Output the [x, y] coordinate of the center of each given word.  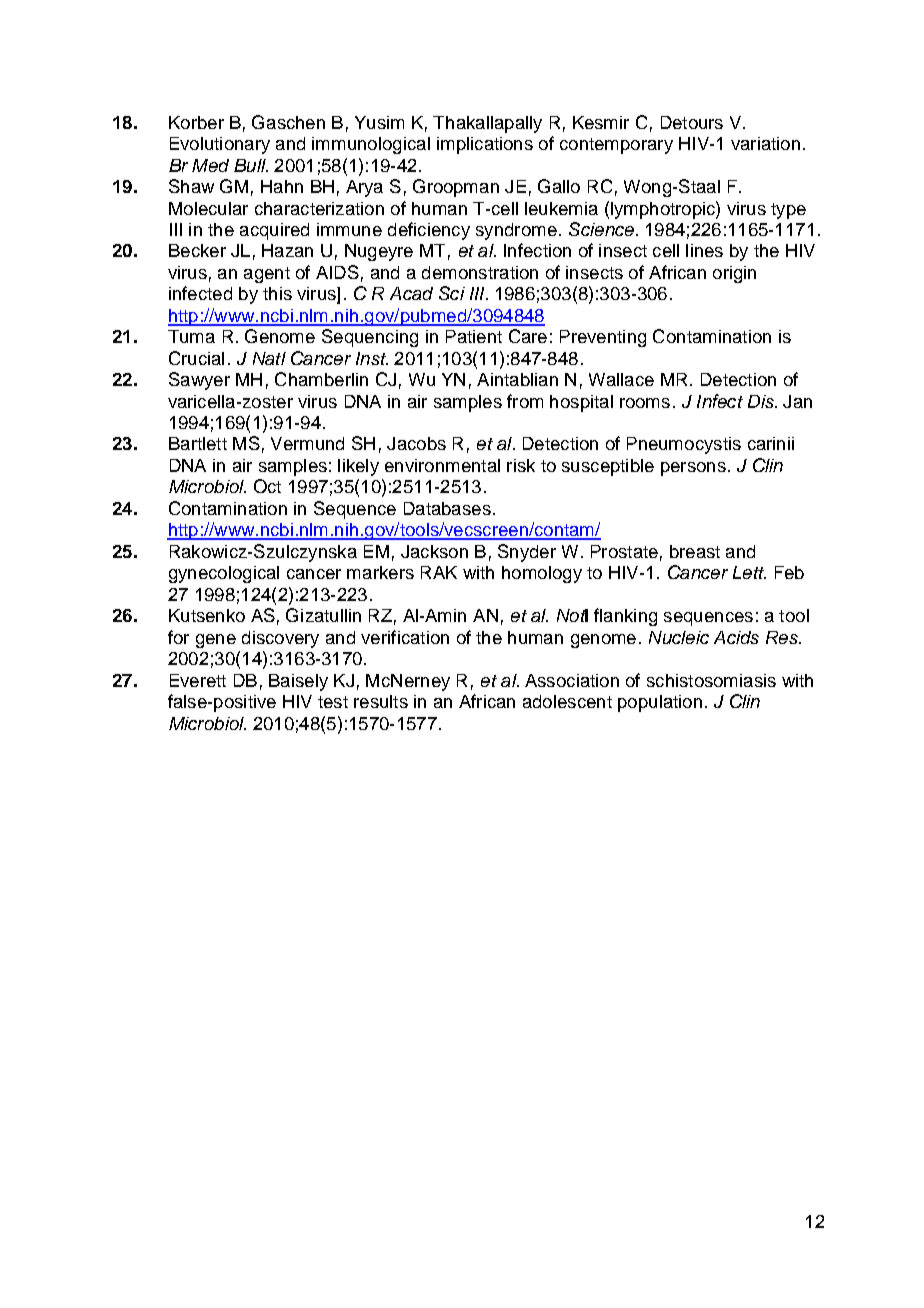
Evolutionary [220, 145]
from [525, 401]
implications [485, 145]
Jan [797, 401]
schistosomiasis [711, 680]
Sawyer [199, 381]
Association [572, 680]
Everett [198, 680]
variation [765, 143]
